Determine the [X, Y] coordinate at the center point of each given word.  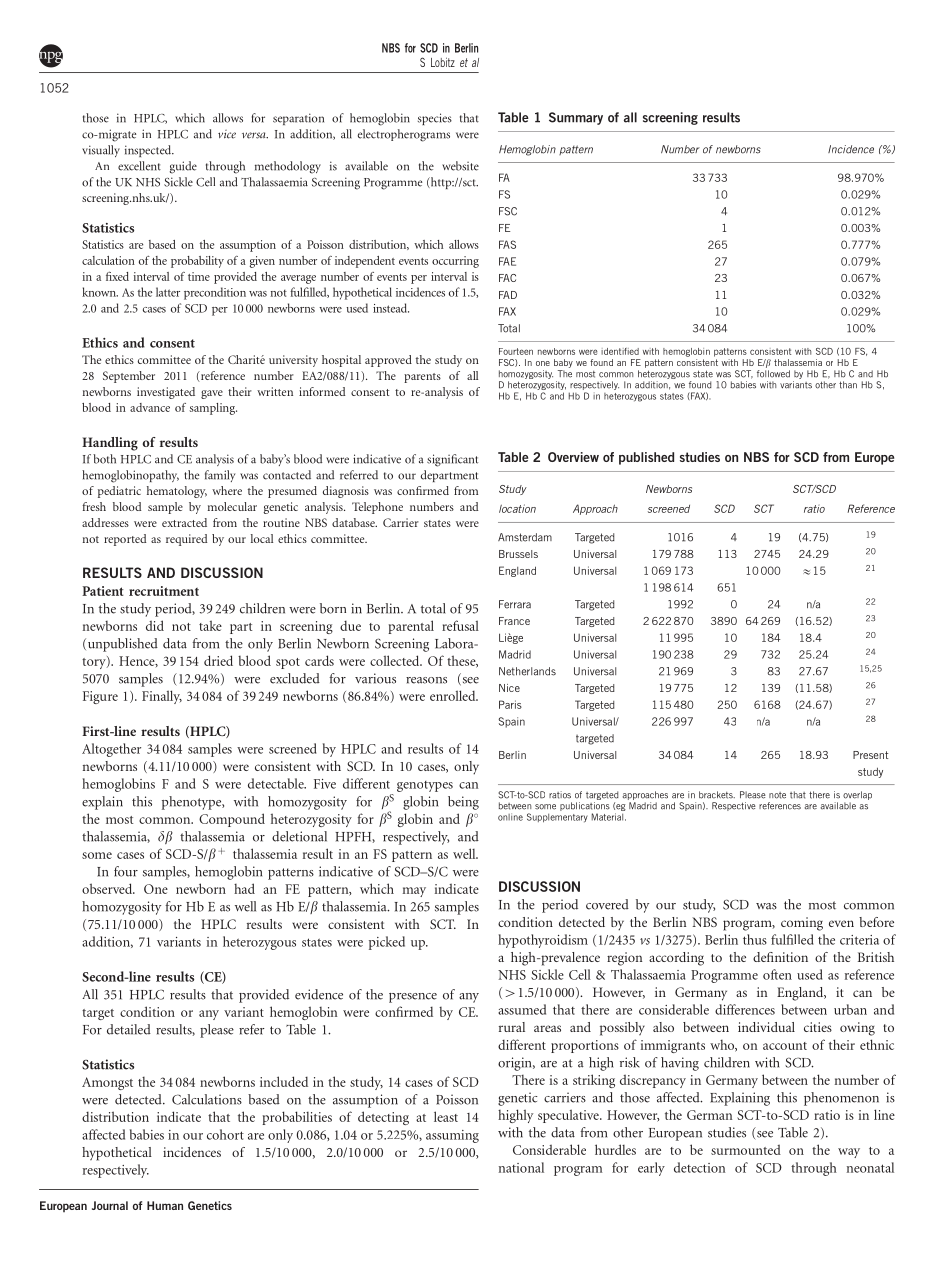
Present [870, 755]
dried [218, 660]
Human [165, 1205]
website [460, 166]
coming [802, 924]
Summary [576, 118]
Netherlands [527, 671]
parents [422, 378]
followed [773, 374]
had [244, 888]
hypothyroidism [543, 941]
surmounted [746, 1149]
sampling [213, 409]
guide [183, 167]
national [521, 1167]
